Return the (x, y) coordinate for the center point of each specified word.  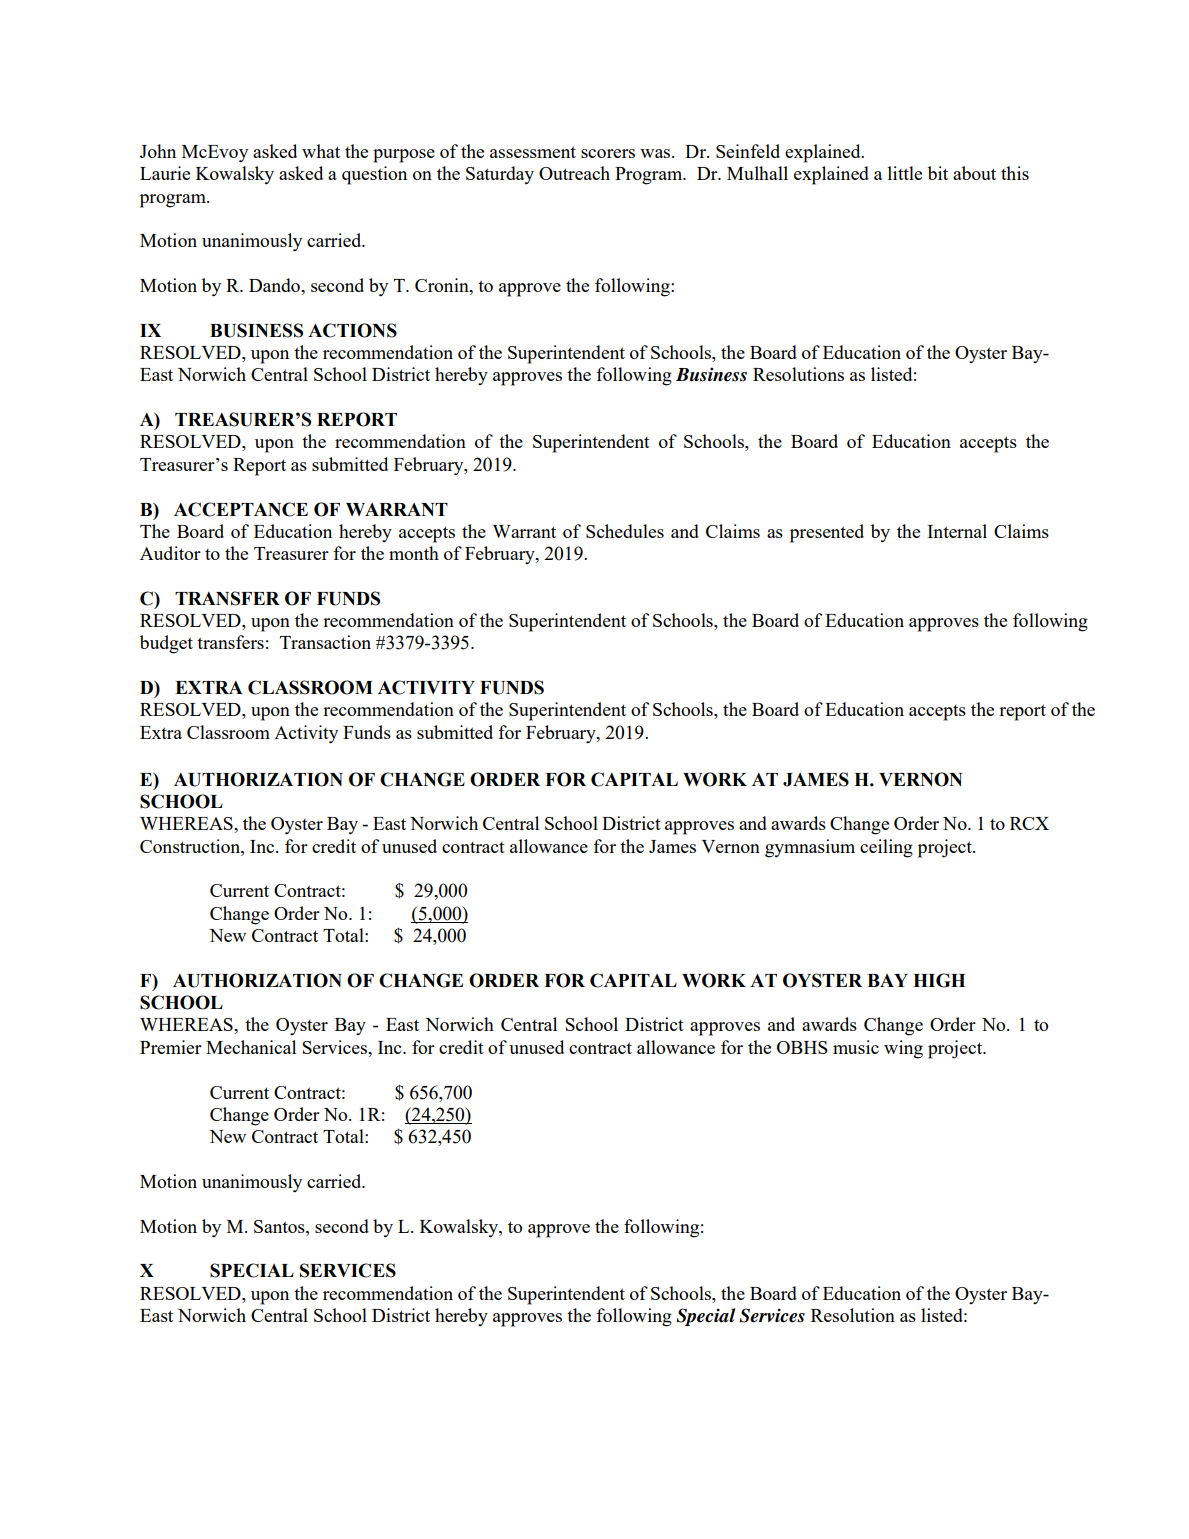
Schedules (625, 531)
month (414, 553)
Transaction (325, 642)
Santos (280, 1226)
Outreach (574, 173)
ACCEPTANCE (241, 509)
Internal (957, 531)
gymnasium (810, 848)
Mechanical (251, 1047)
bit (938, 173)
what (321, 151)
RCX (1029, 823)
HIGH (939, 980)
